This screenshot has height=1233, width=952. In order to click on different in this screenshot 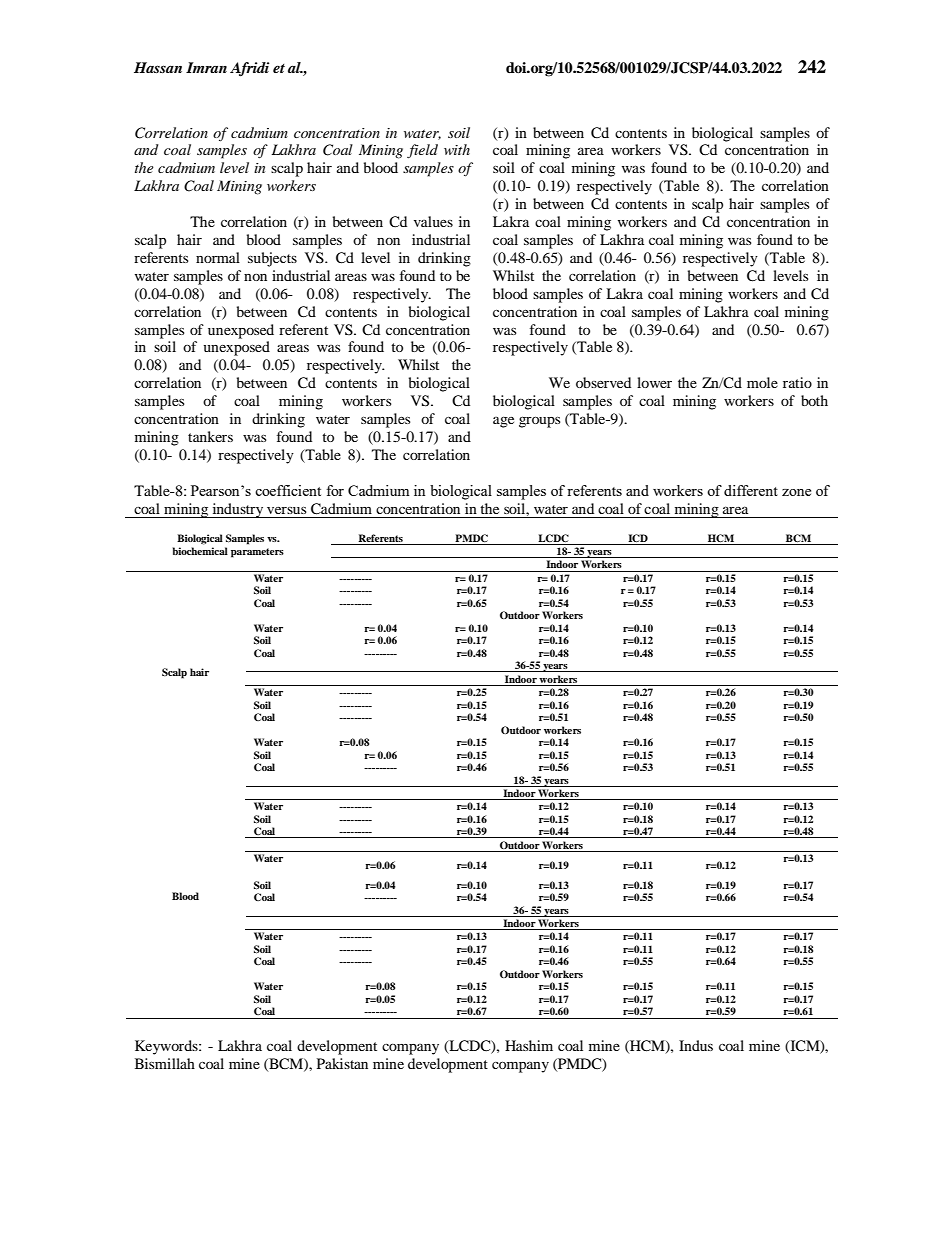, I will do `click(751, 490)`.
